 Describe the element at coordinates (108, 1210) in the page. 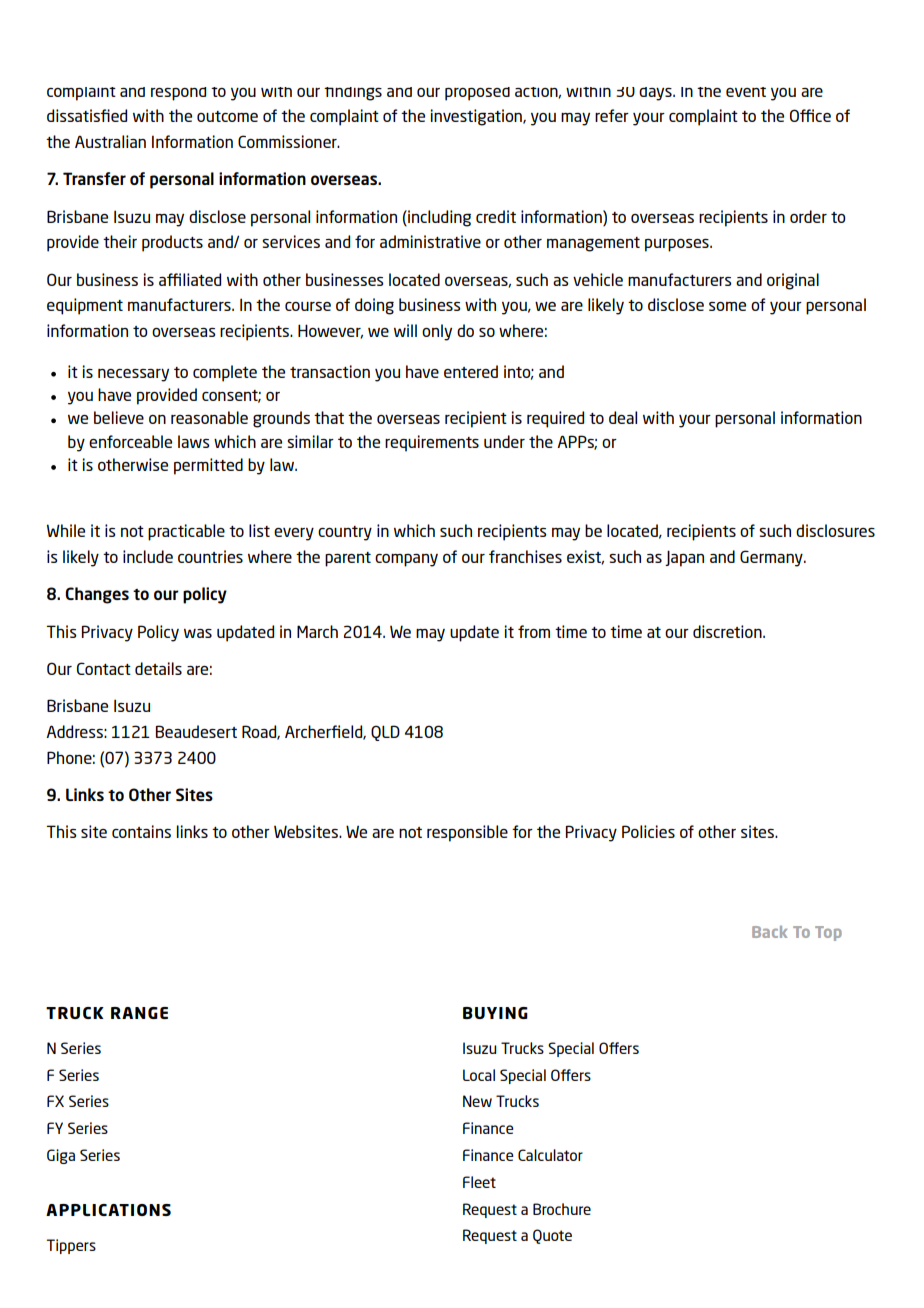

I see `APPLICATIONS` at that location.
